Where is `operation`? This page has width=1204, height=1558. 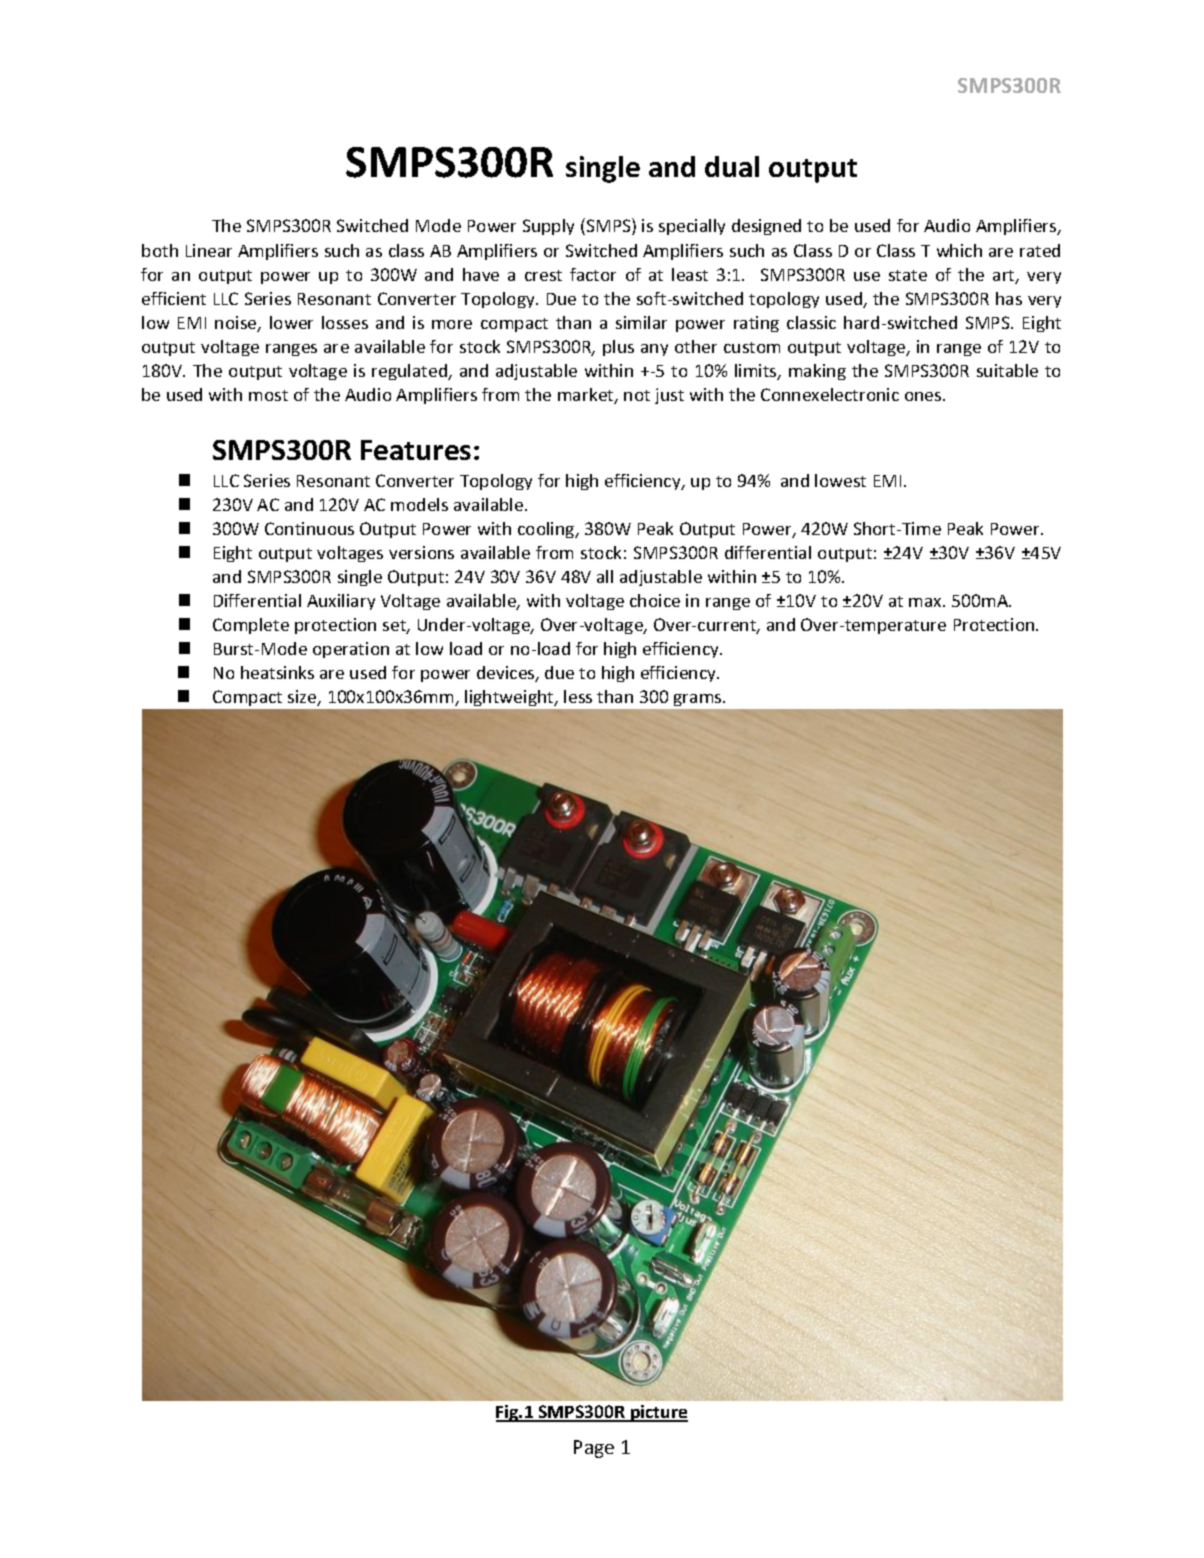
operation is located at coordinates (351, 650).
